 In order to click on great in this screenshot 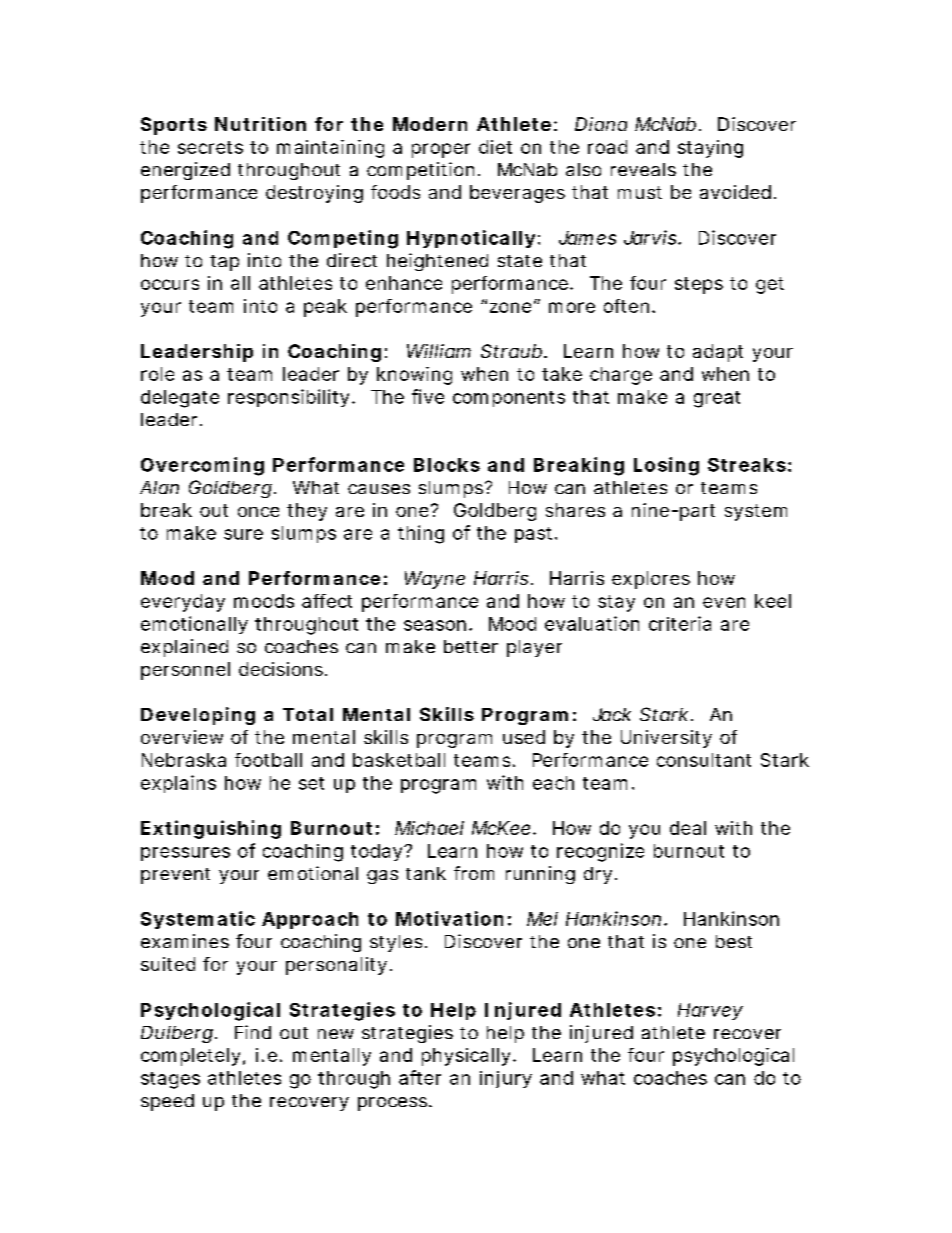, I will do `click(717, 399)`.
